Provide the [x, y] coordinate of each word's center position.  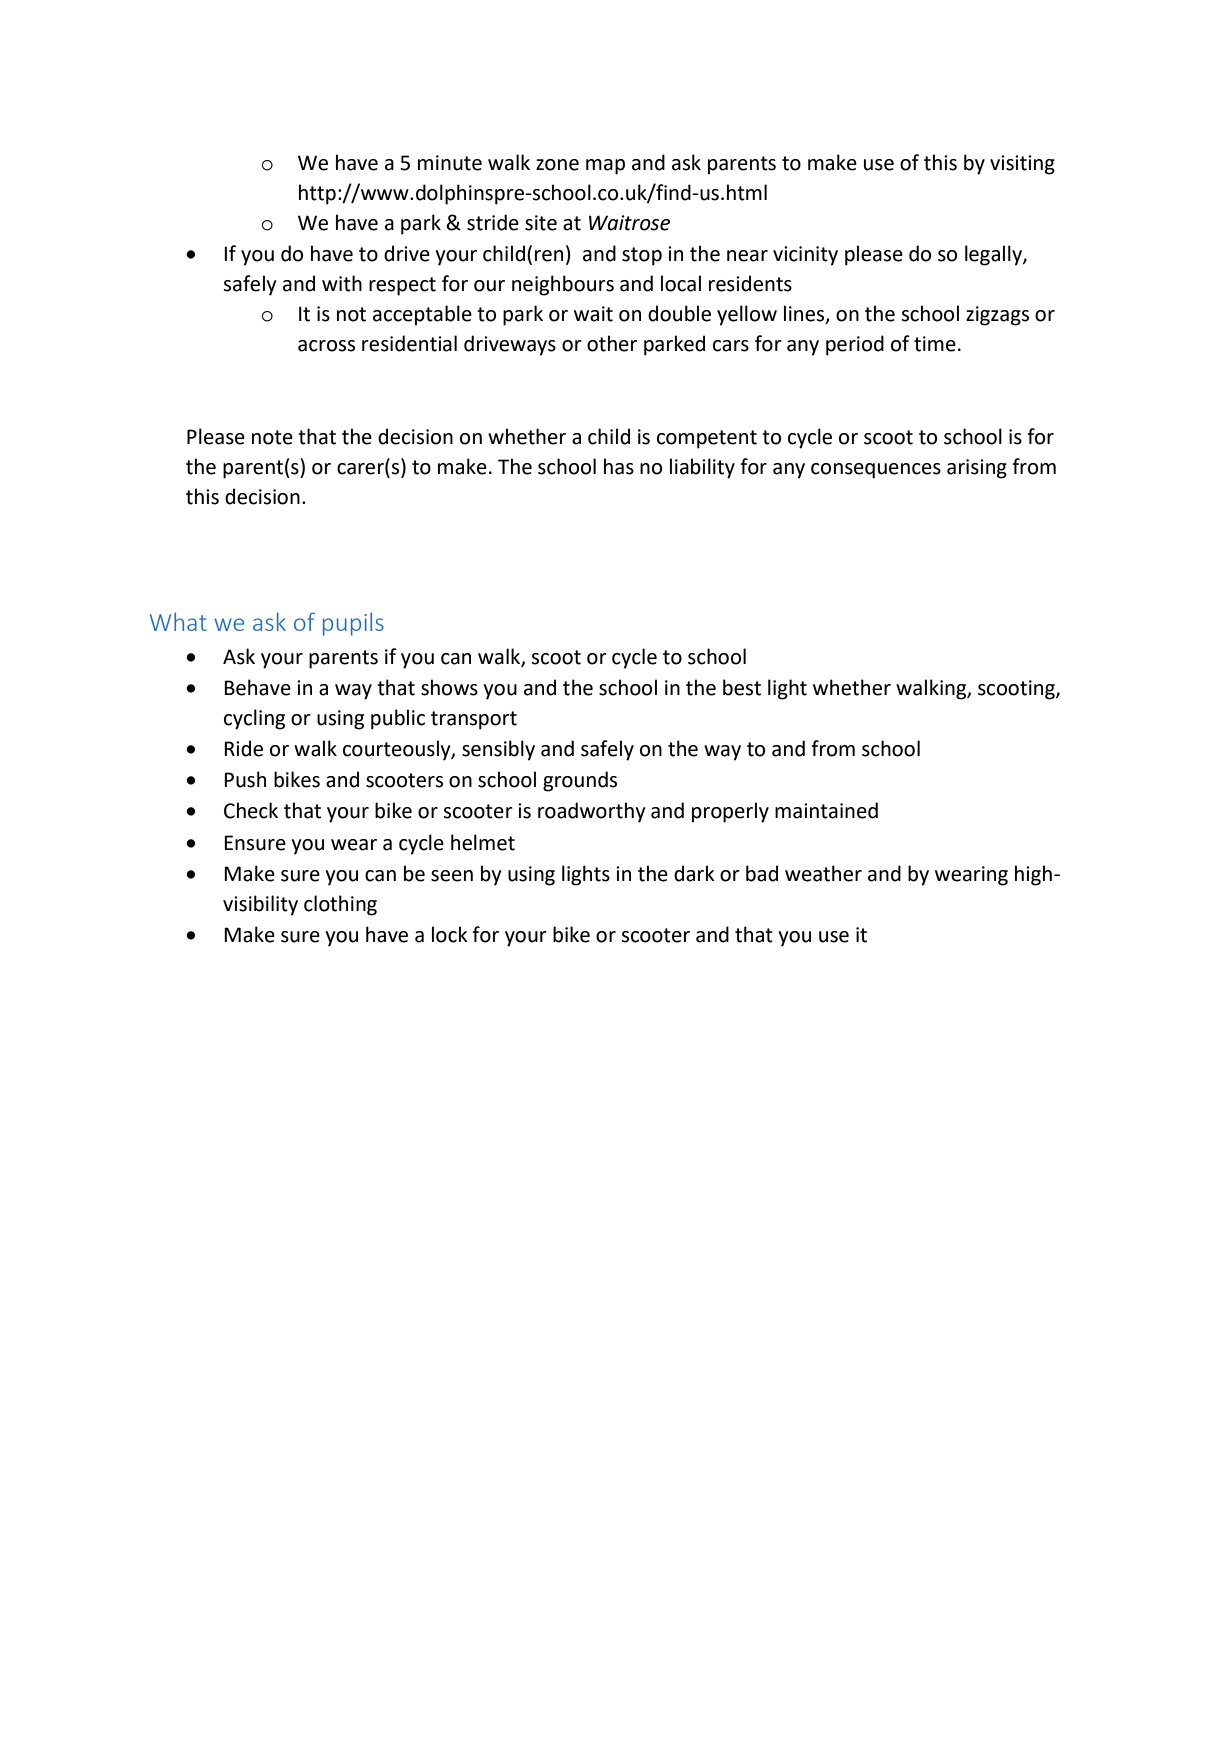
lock [450, 934]
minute [450, 163]
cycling [254, 719]
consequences [876, 471]
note [272, 437]
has [619, 466]
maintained [826, 810]
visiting [1022, 165]
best [742, 687]
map [605, 167]
